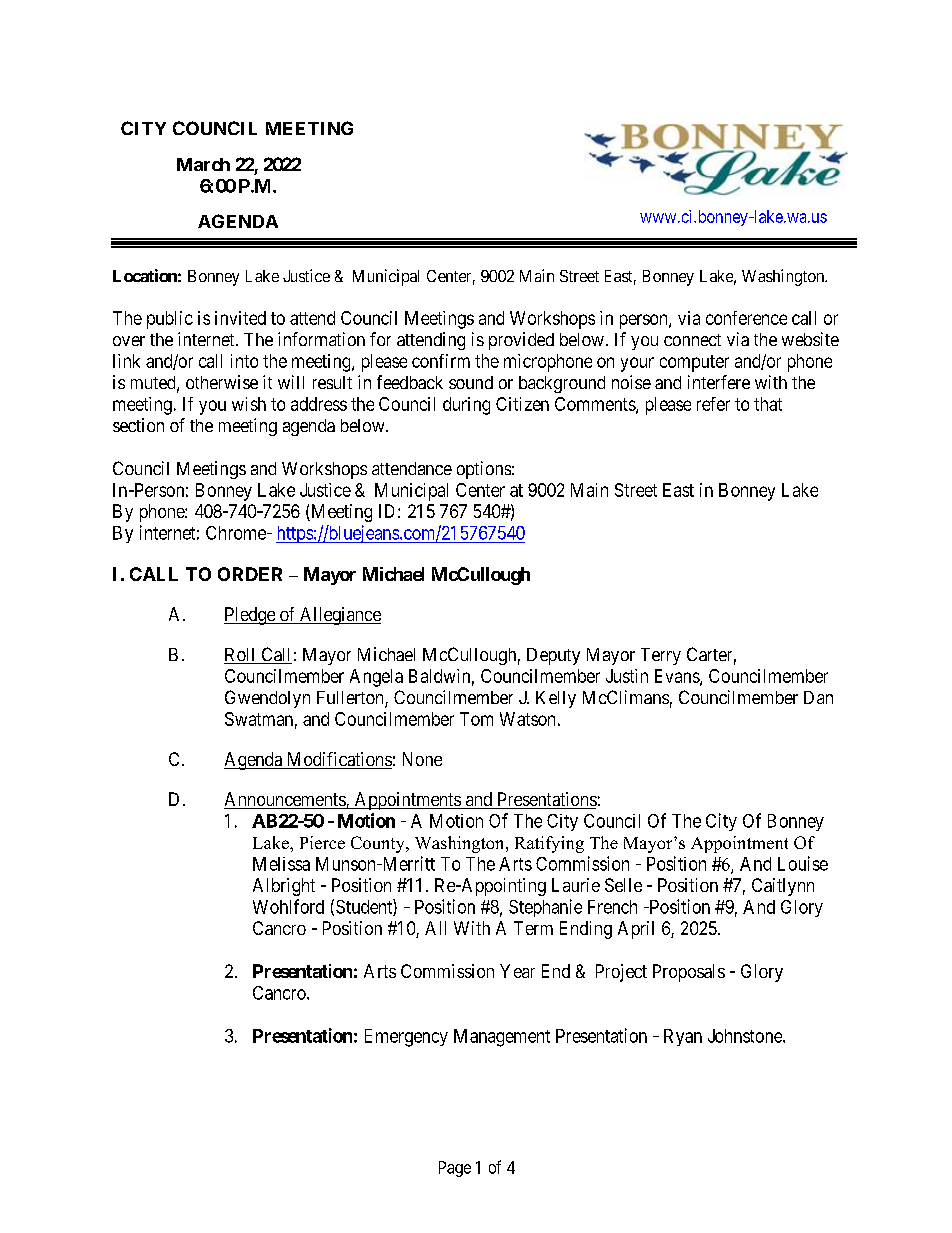  What do you see at coordinates (678, 677) in the screenshot?
I see `Evans` at bounding box center [678, 677].
